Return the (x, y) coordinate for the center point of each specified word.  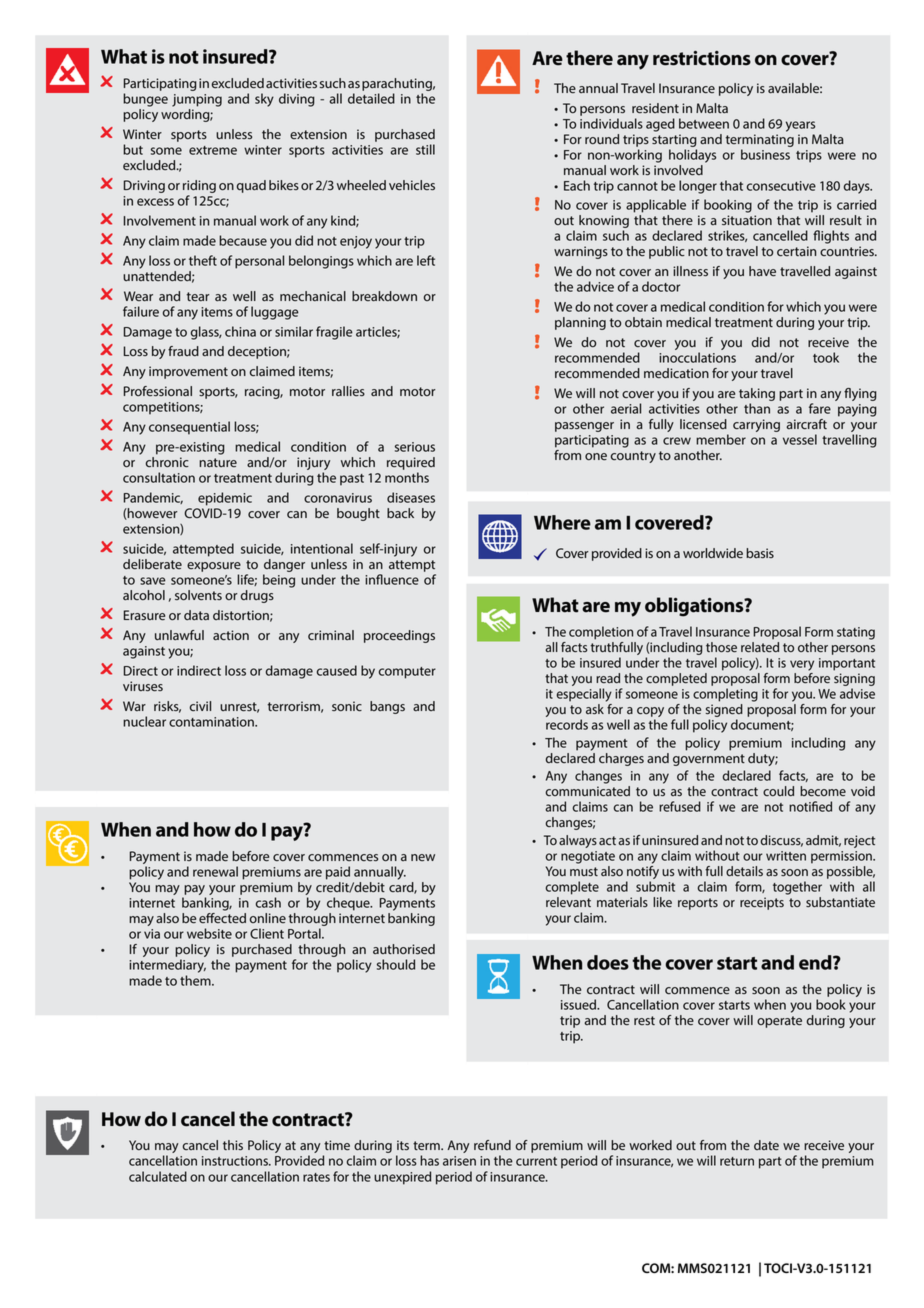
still (425, 149)
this (233, 1145)
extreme (213, 150)
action (231, 635)
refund (492, 1145)
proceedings (399, 636)
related (760, 647)
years (800, 126)
